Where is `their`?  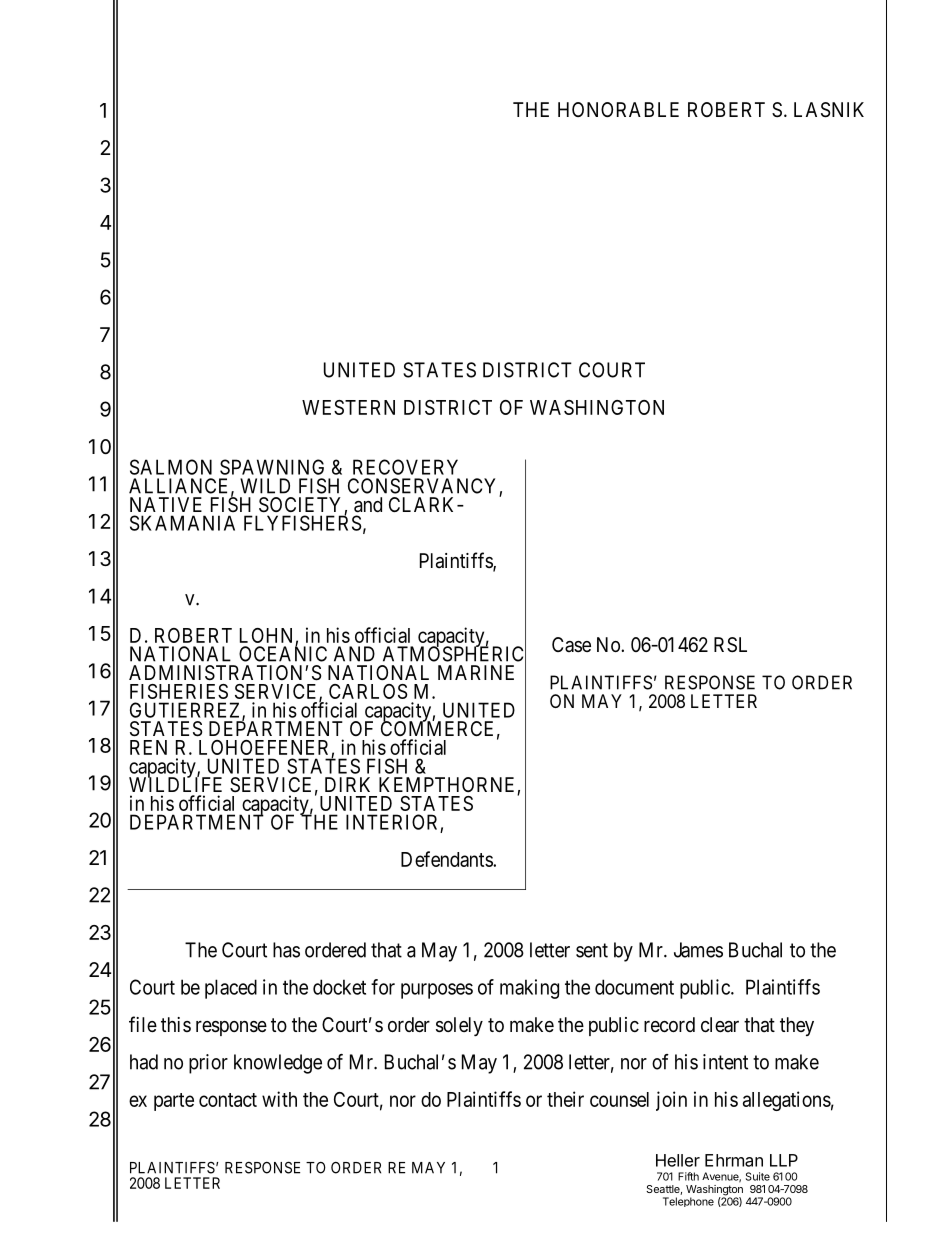
their is located at coordinates (565, 1099).
